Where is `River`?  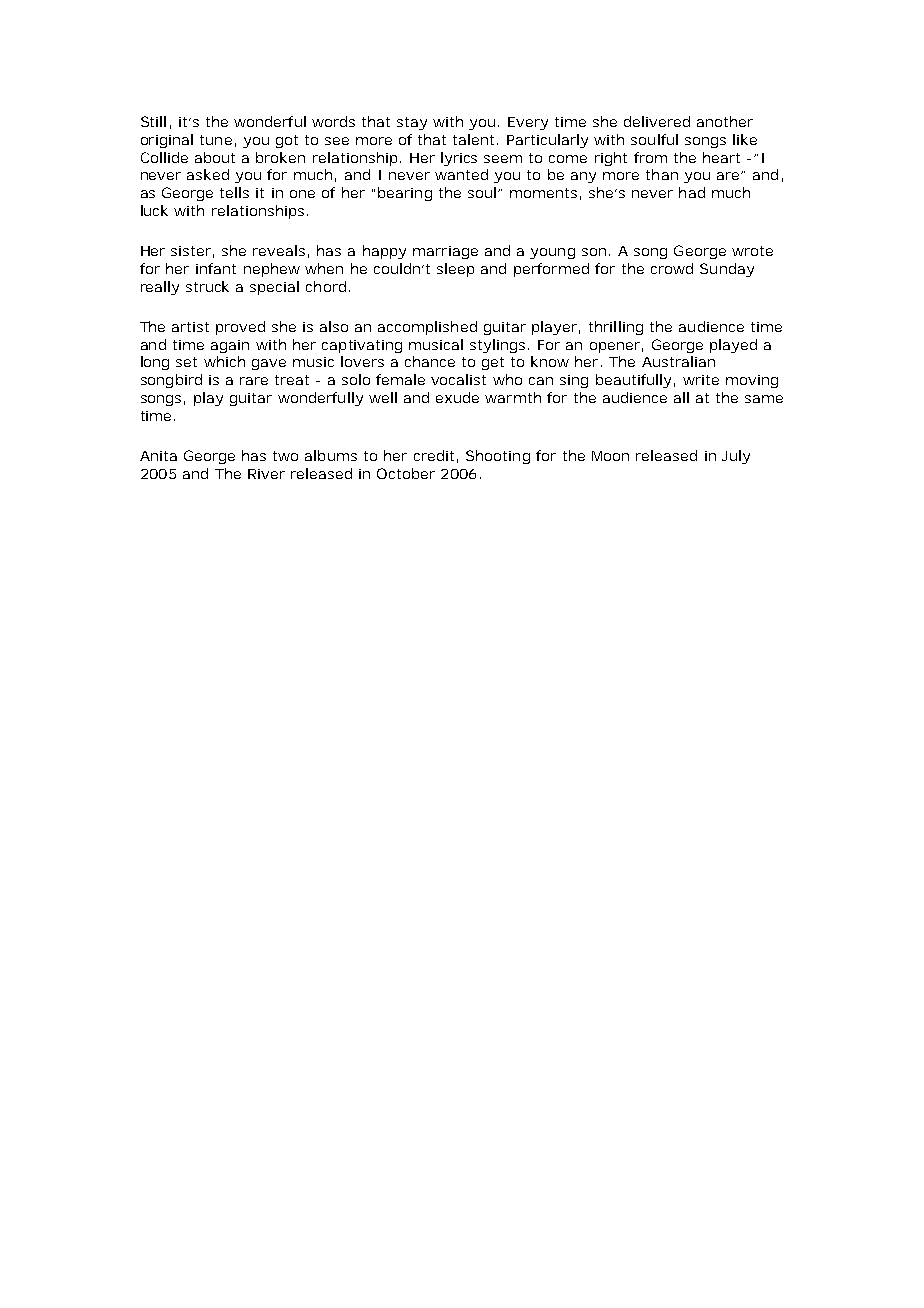 River is located at coordinates (266, 474).
